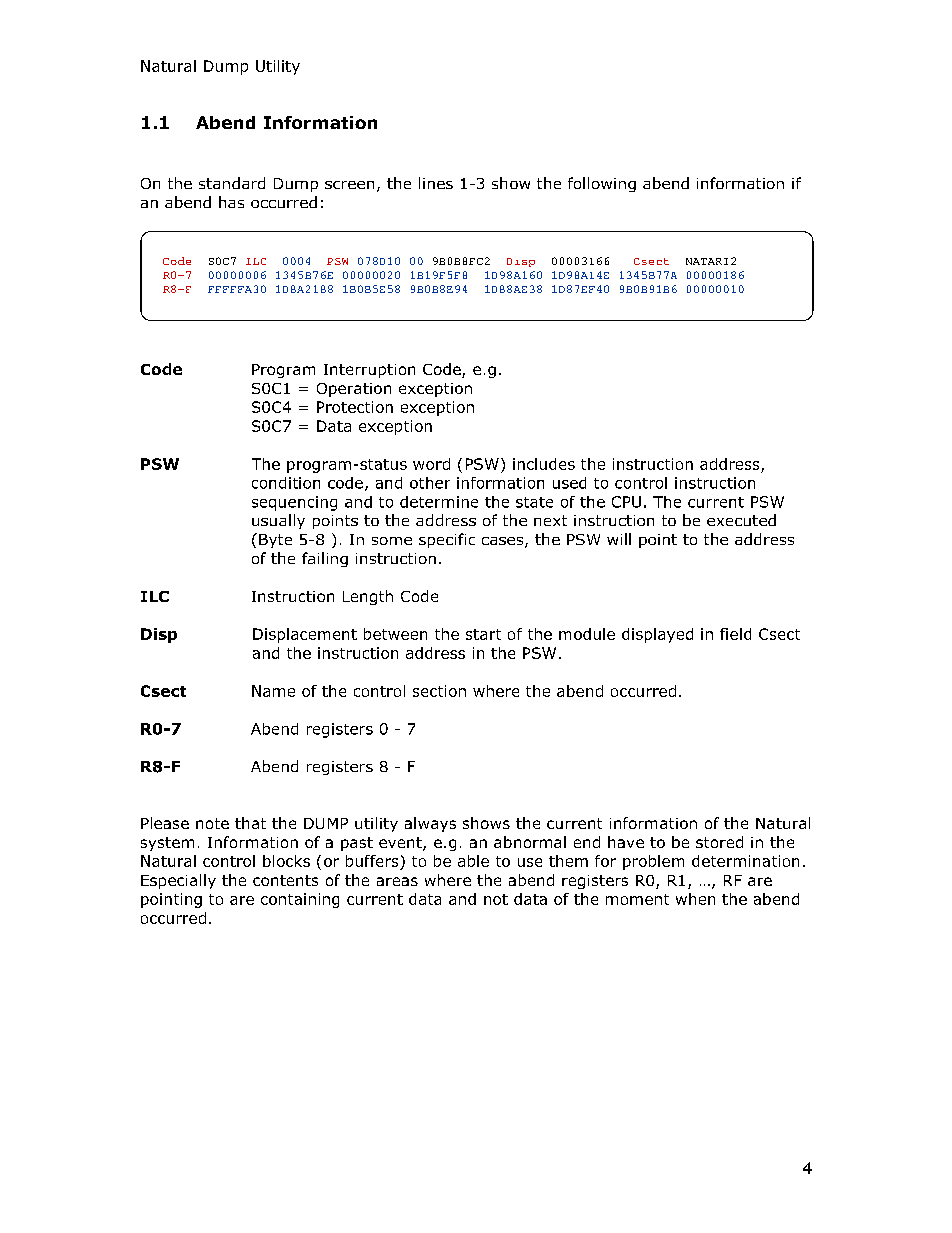  Describe the element at coordinates (653, 862) in the page. I see `problem` at that location.
